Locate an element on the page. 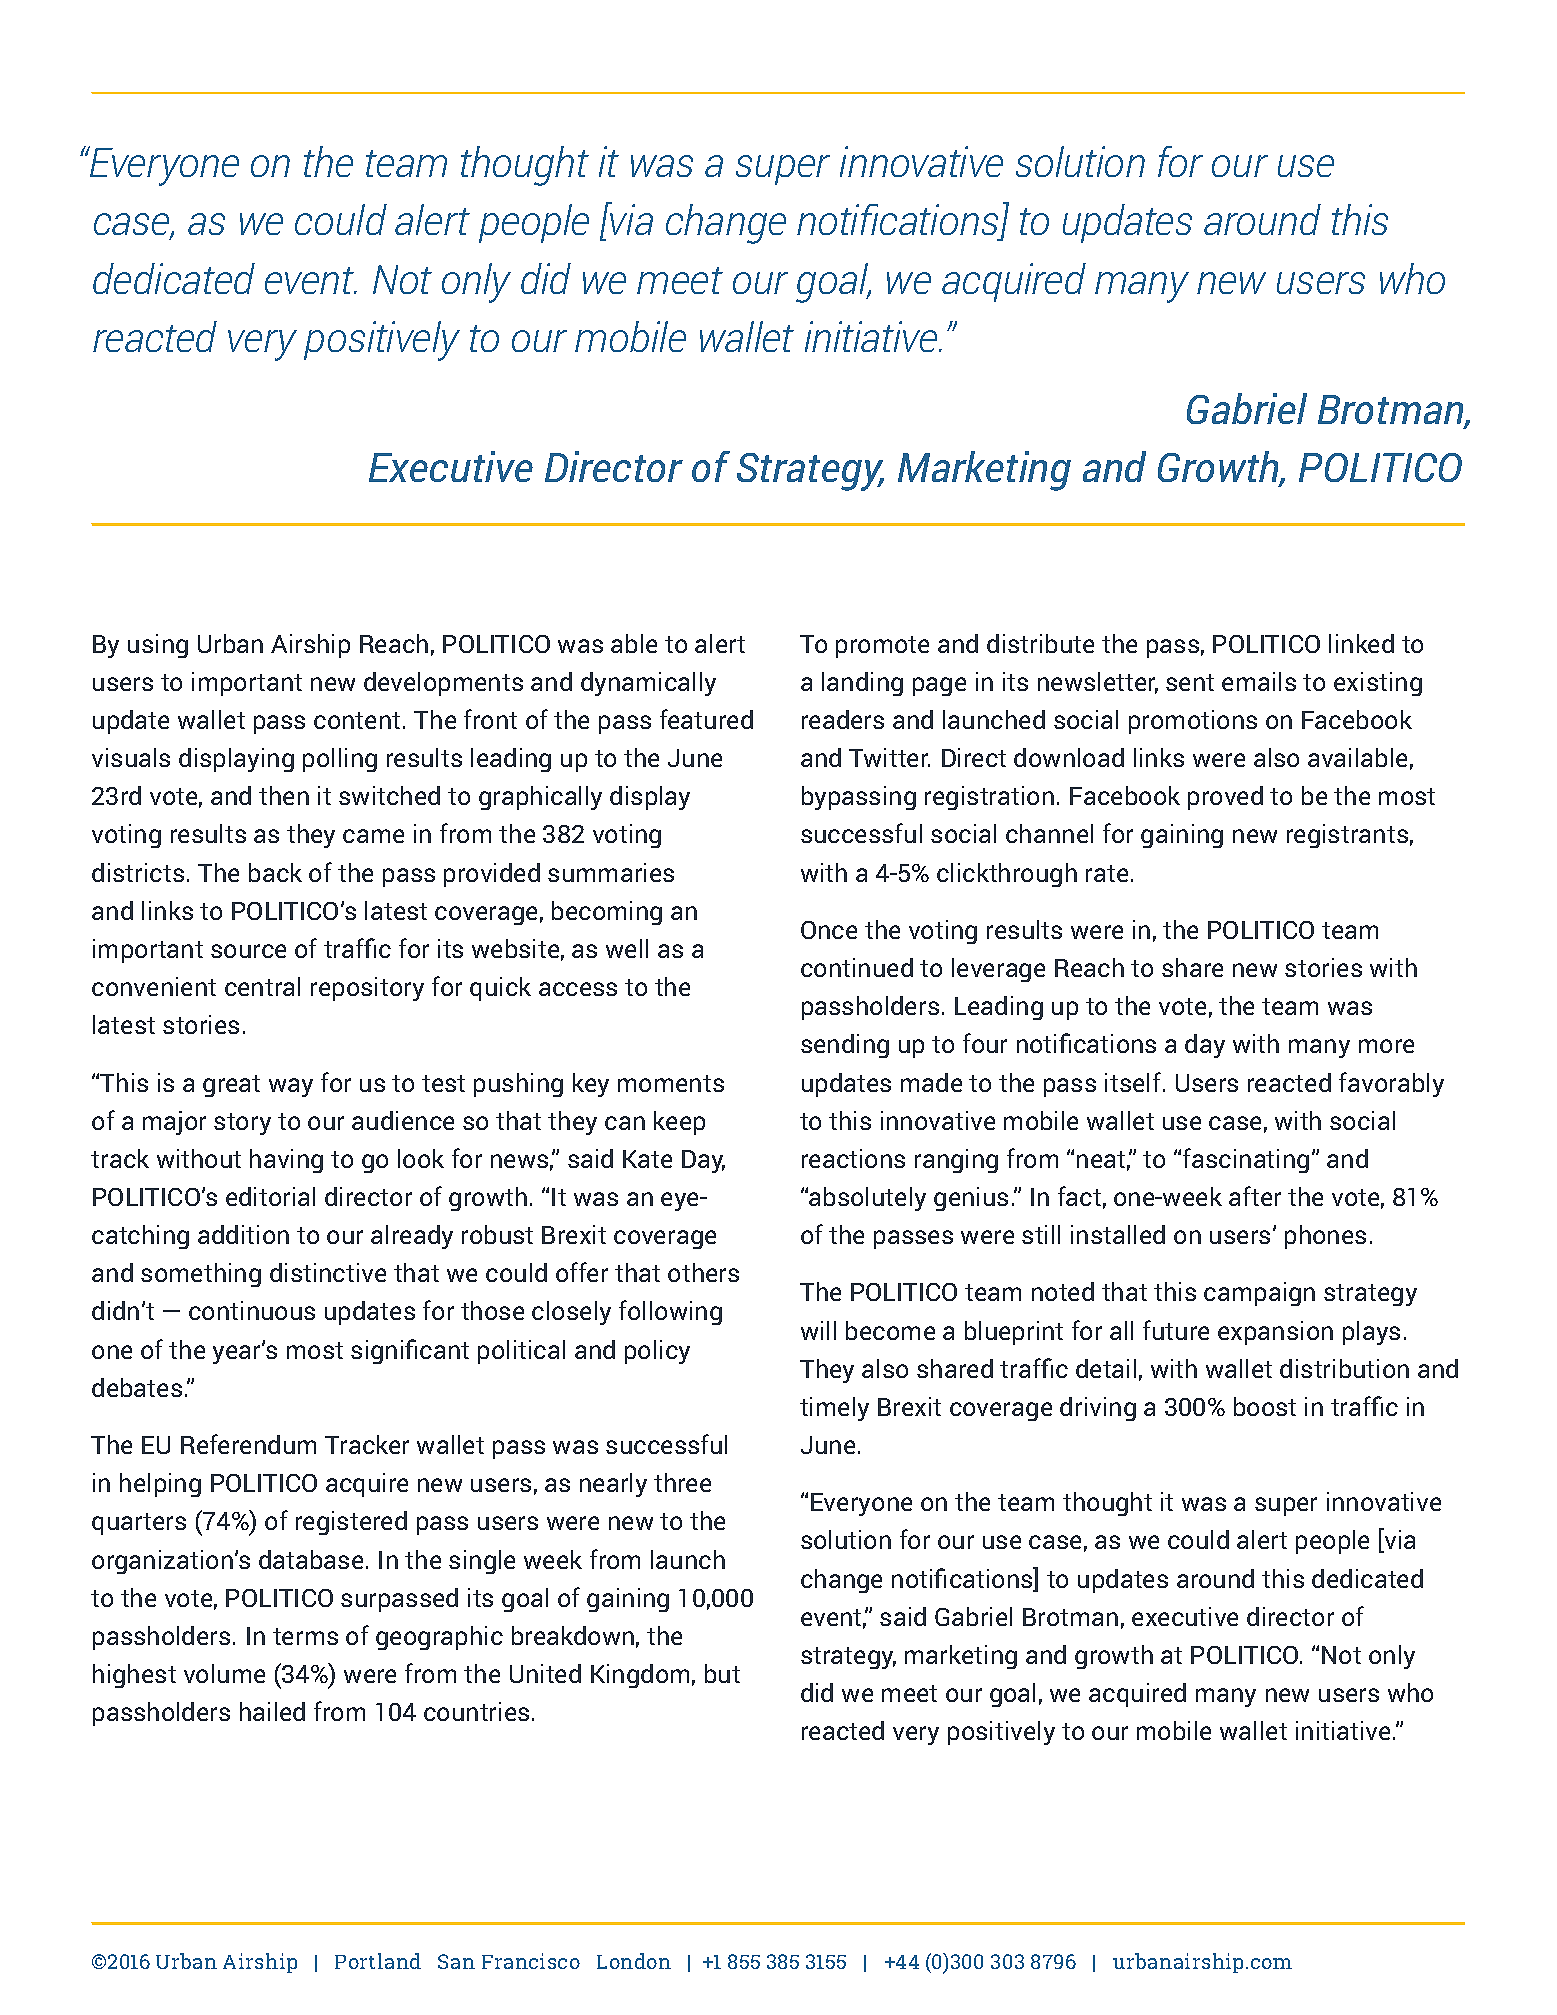  moments is located at coordinates (671, 1083).
